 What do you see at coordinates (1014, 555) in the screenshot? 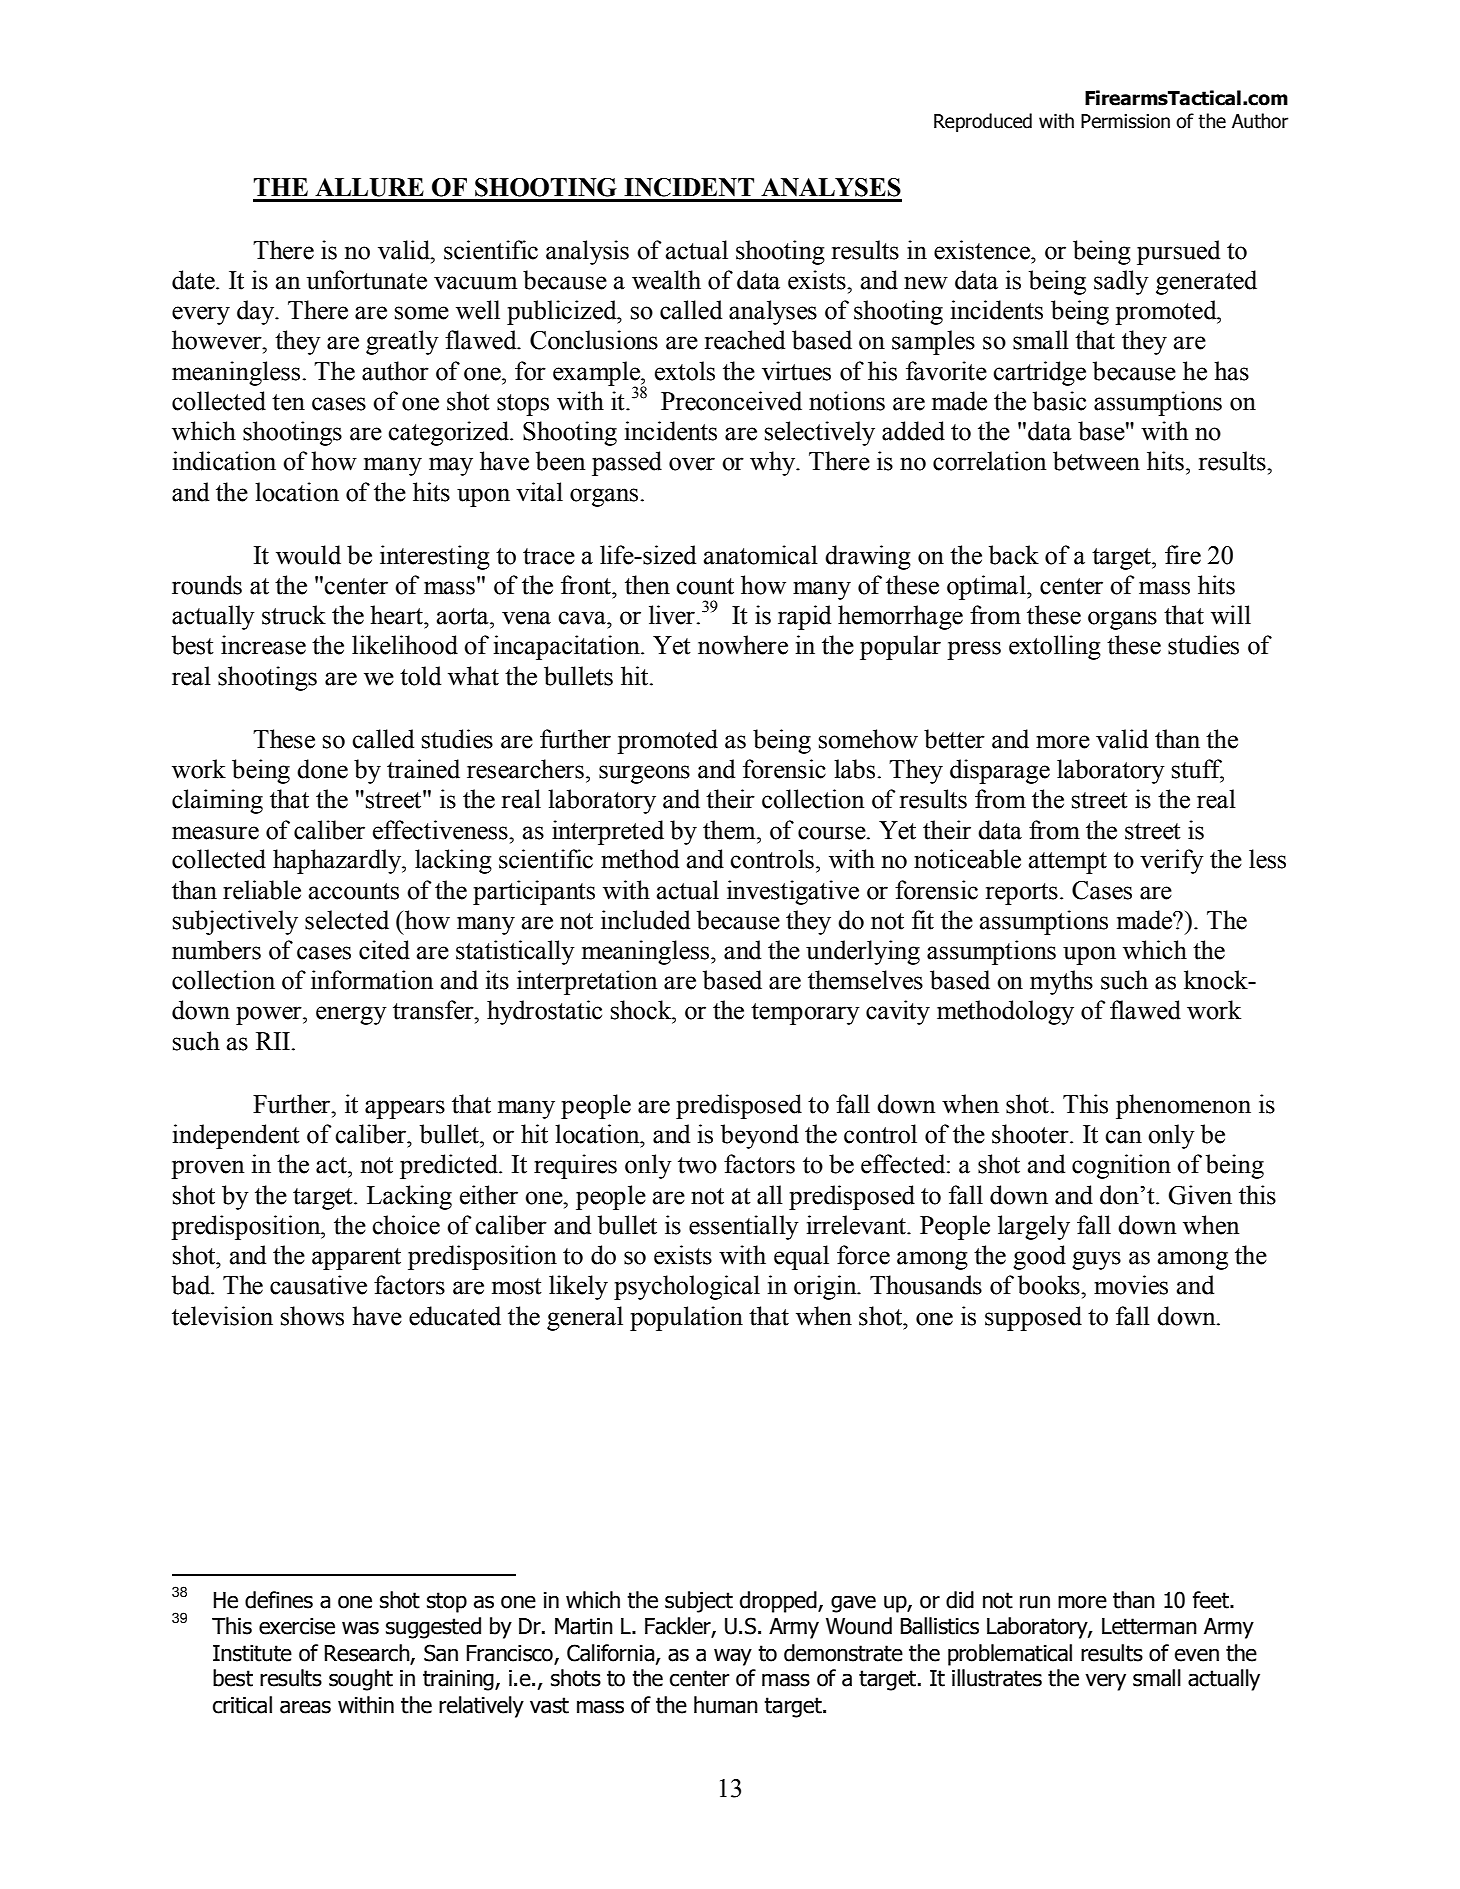
I see `back` at bounding box center [1014, 555].
